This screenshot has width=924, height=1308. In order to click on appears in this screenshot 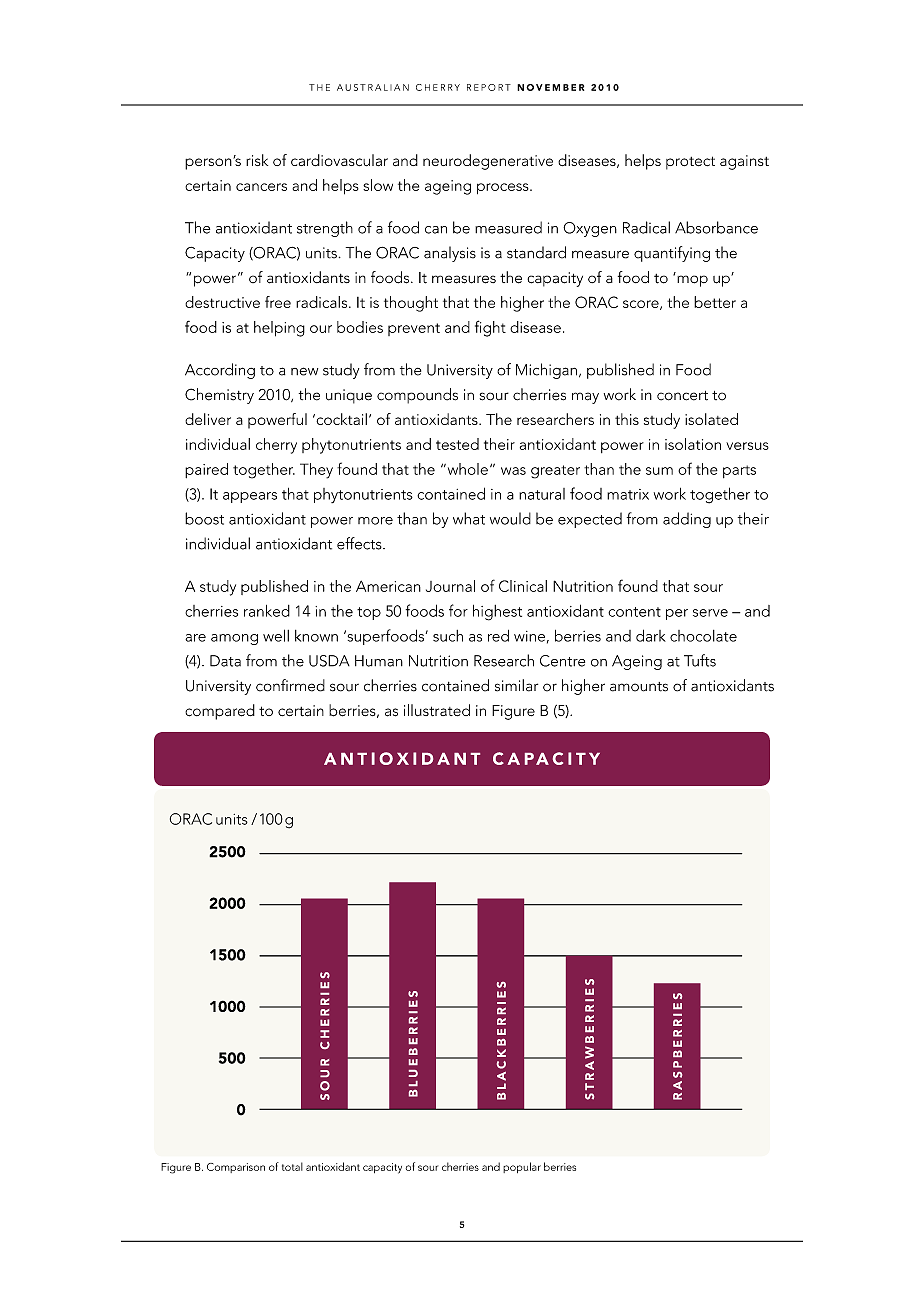, I will do `click(250, 497)`.
